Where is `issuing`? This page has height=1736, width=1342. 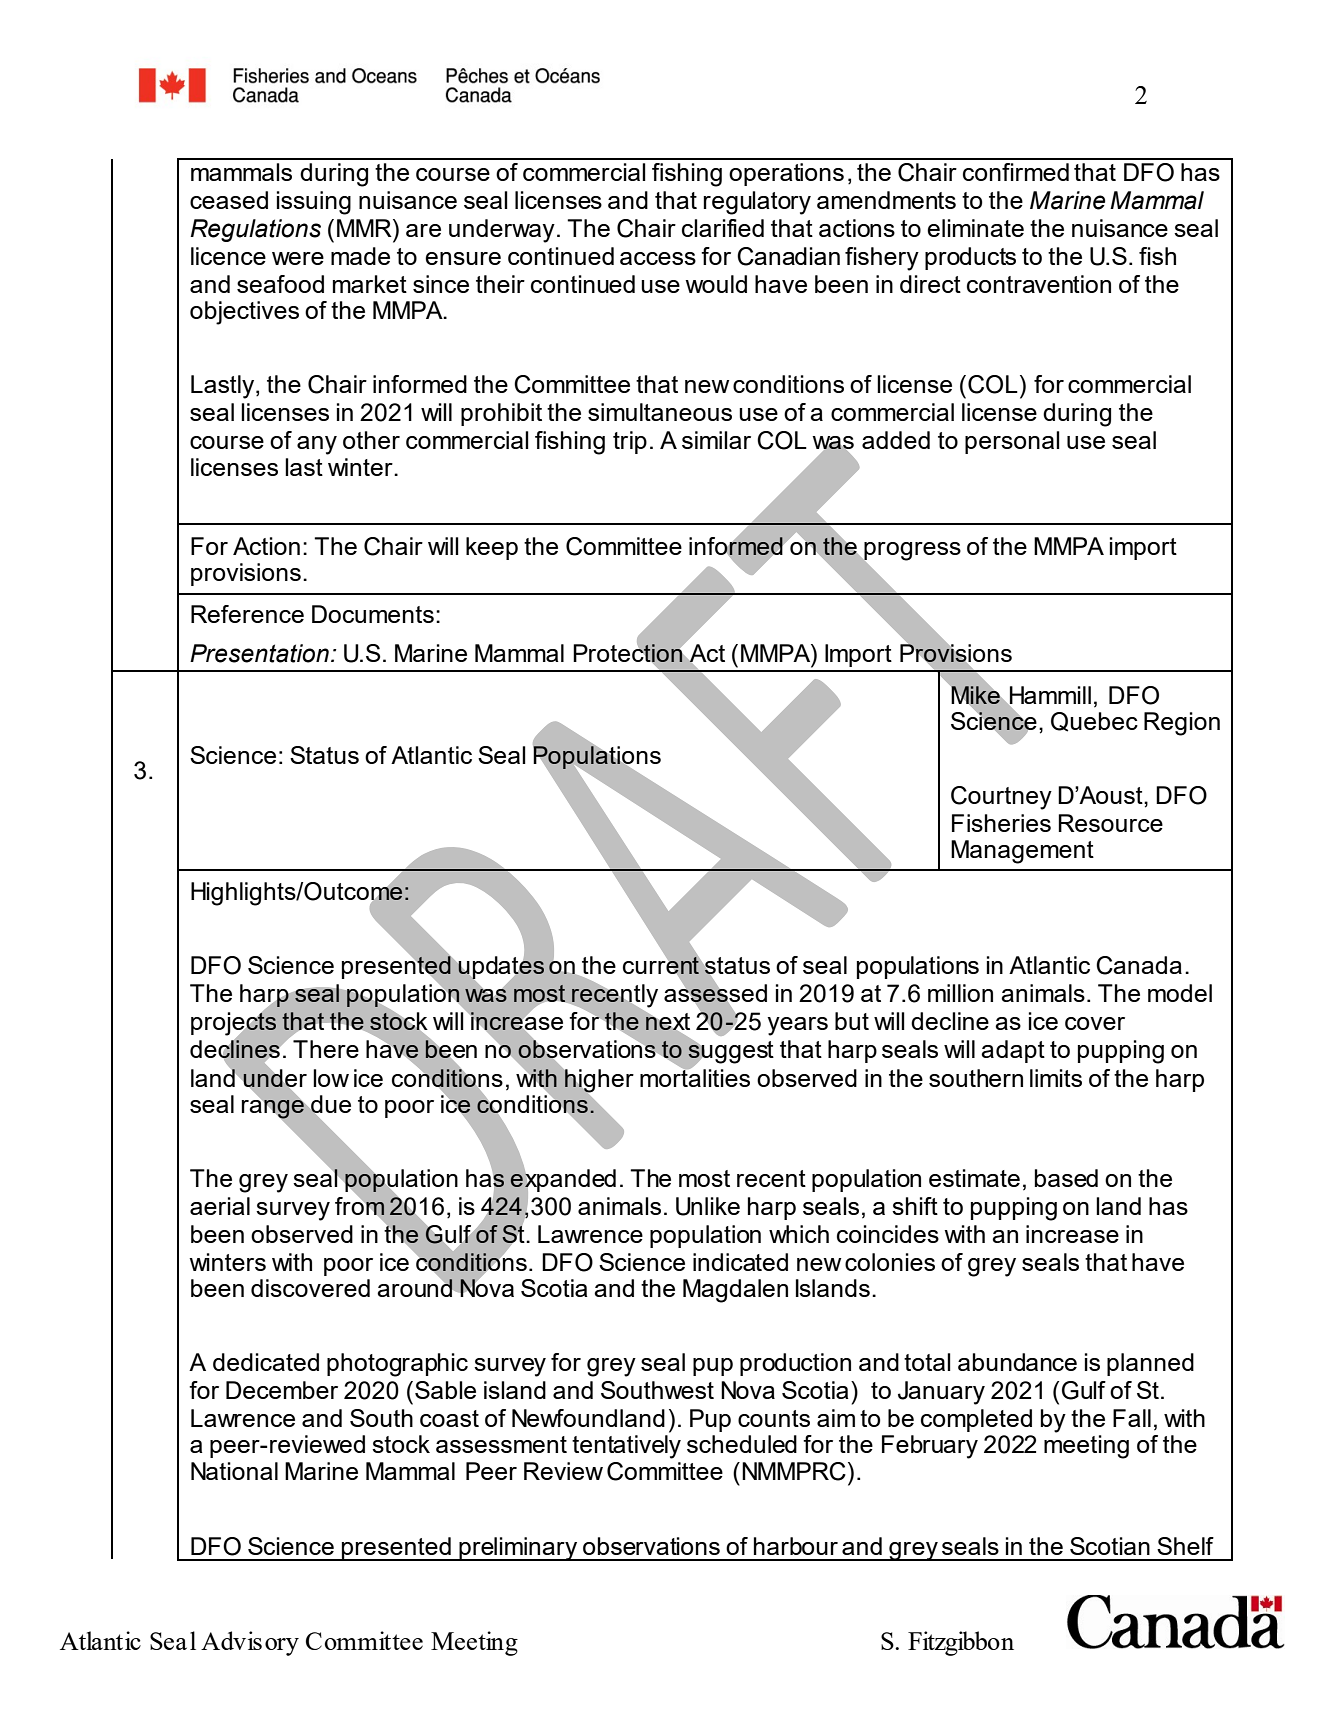 issuing is located at coordinates (314, 203).
